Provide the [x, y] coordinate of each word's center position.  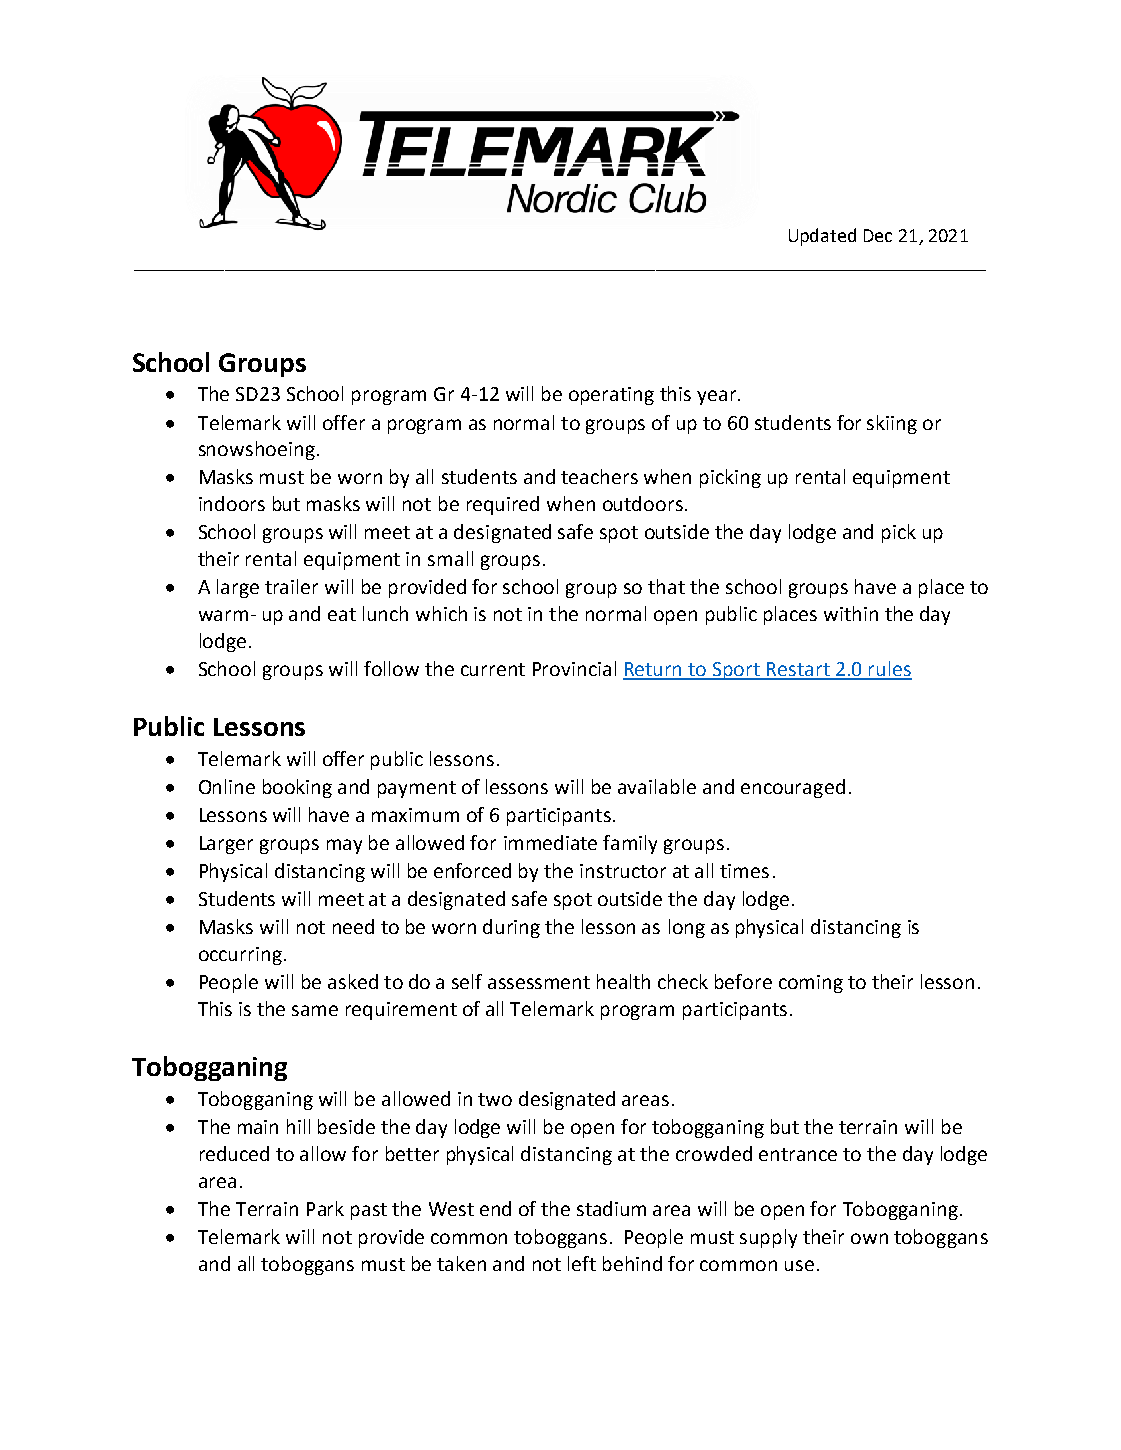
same [315, 1010]
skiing [892, 424]
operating [611, 396]
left [582, 1263]
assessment [539, 982]
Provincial [574, 668]
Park [325, 1208]
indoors [232, 503]
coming [811, 984]
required [503, 505]
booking [297, 788]
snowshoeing [257, 450]
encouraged [793, 788]
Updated [822, 237]
